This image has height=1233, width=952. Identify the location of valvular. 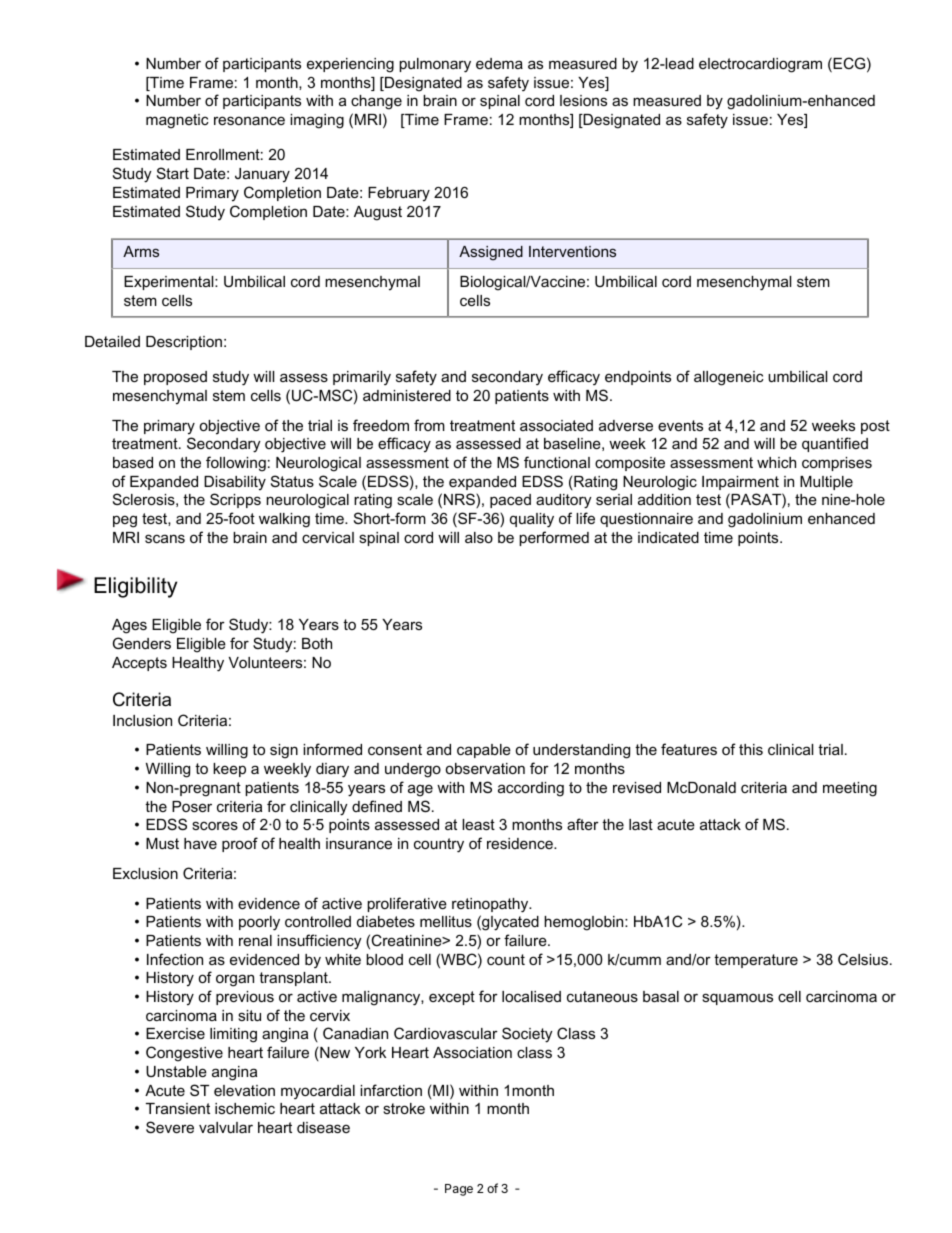
(226, 1127).
